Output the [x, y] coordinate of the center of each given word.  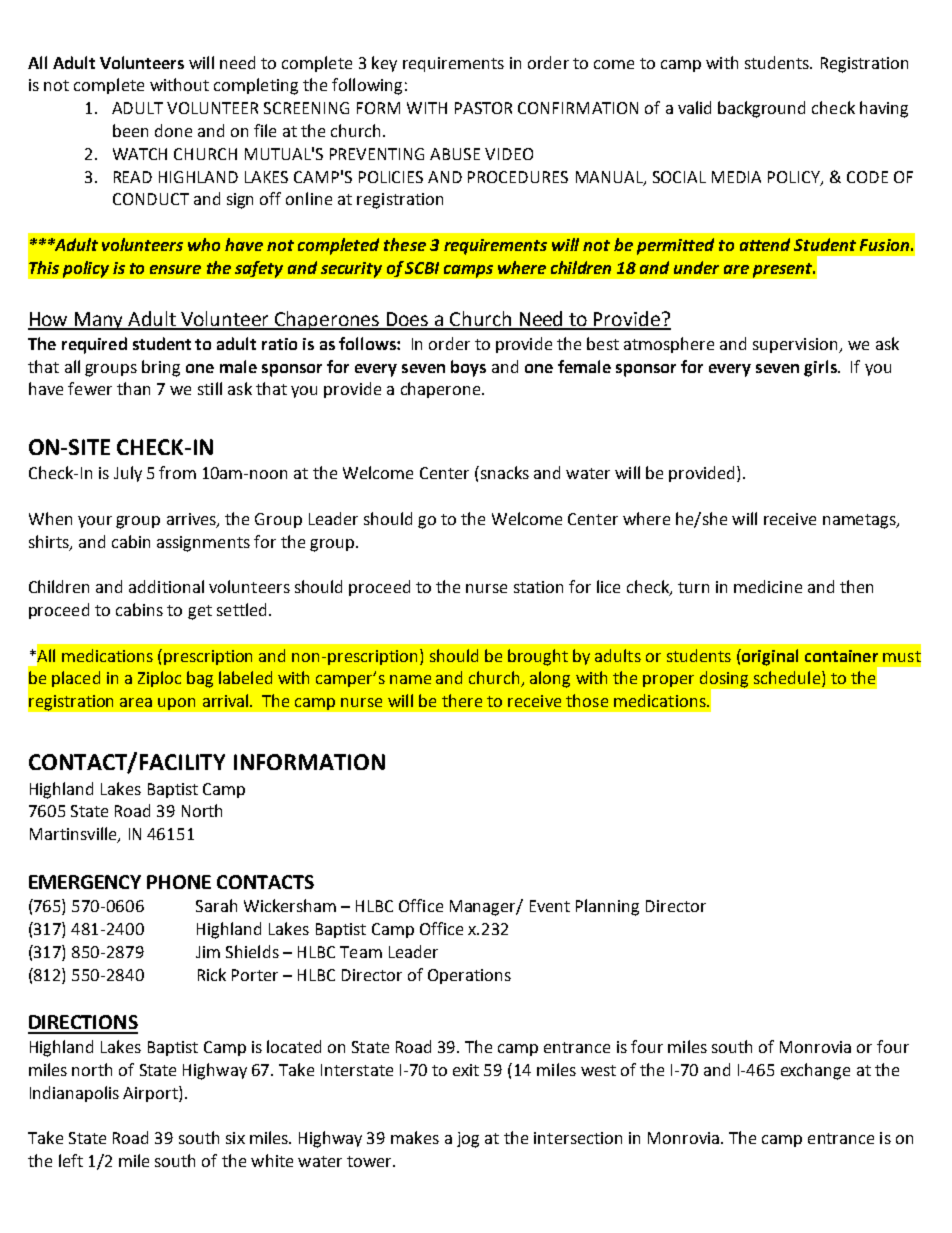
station [538, 587]
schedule [787, 677]
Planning [607, 907]
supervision [796, 345]
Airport [151, 1094]
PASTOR [483, 108]
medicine [768, 586]
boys [468, 368]
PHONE [179, 882]
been [130, 130]
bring [161, 368]
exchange [815, 1071]
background [761, 109]
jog [468, 1140]
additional [166, 586]
